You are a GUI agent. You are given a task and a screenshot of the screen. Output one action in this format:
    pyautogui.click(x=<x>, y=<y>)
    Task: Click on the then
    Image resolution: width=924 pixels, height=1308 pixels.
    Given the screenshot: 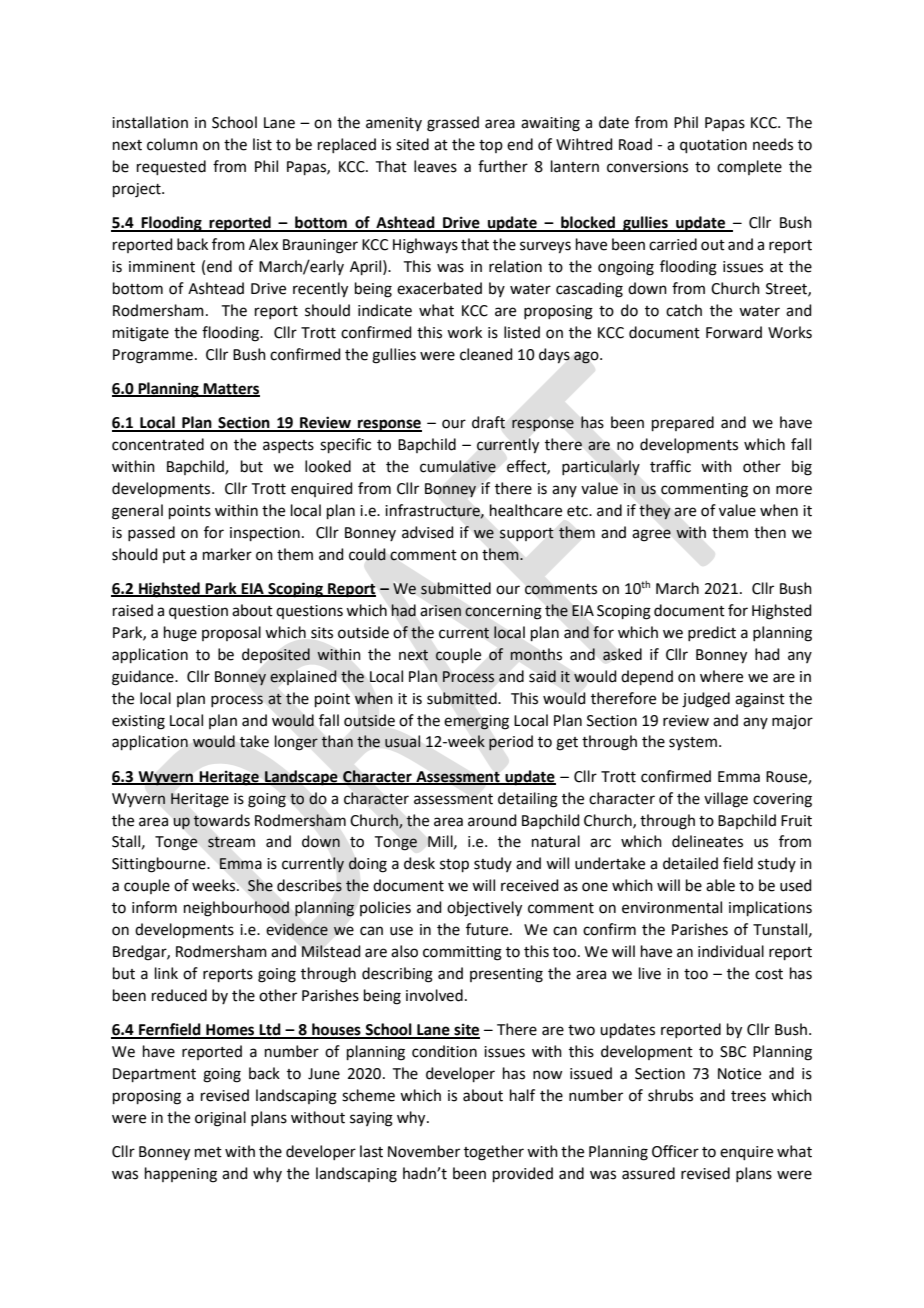 What is the action you would take?
    pyautogui.click(x=770, y=532)
